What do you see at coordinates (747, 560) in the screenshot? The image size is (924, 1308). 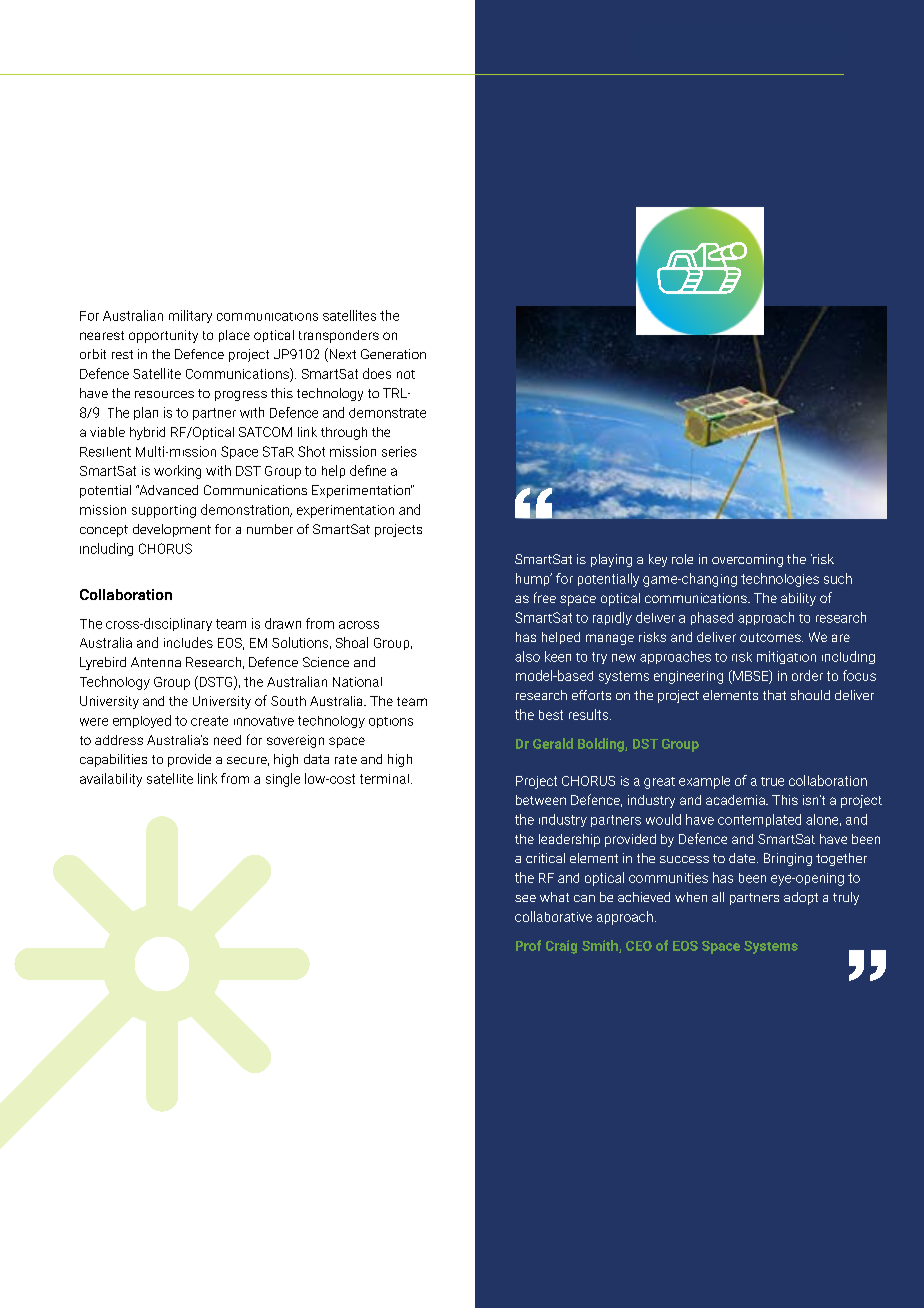 I see `overcoming` at bounding box center [747, 560].
